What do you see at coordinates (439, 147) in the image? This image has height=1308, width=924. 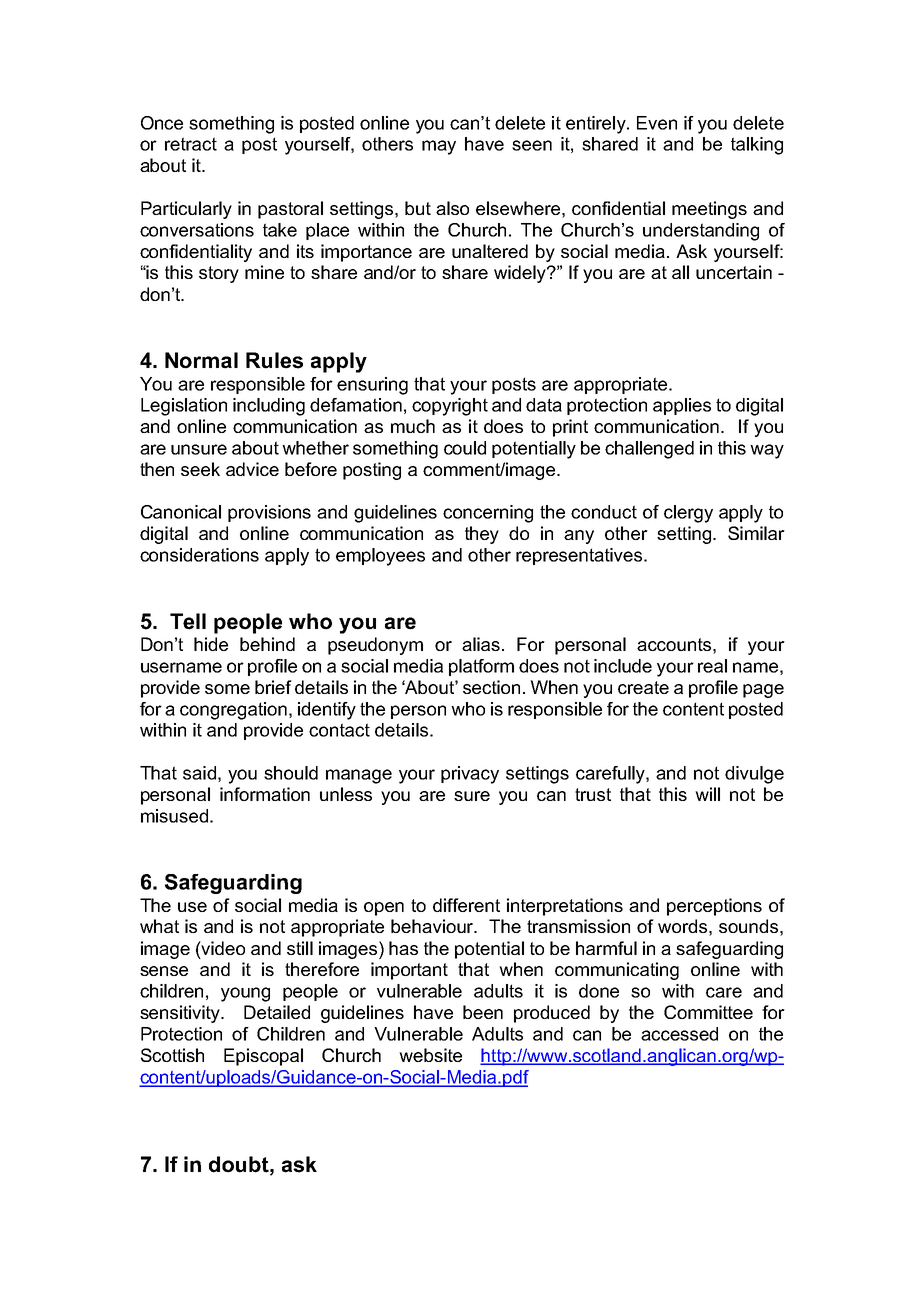 I see `may` at bounding box center [439, 147].
